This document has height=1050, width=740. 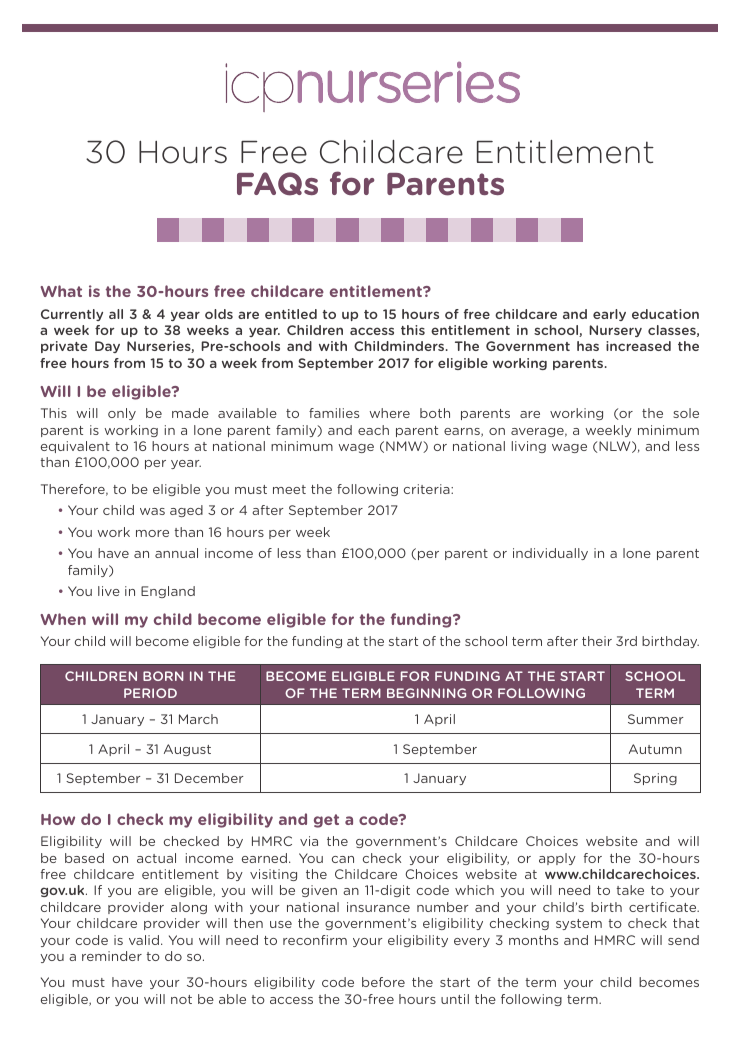 What do you see at coordinates (655, 779) in the document?
I see `Spring` at bounding box center [655, 779].
